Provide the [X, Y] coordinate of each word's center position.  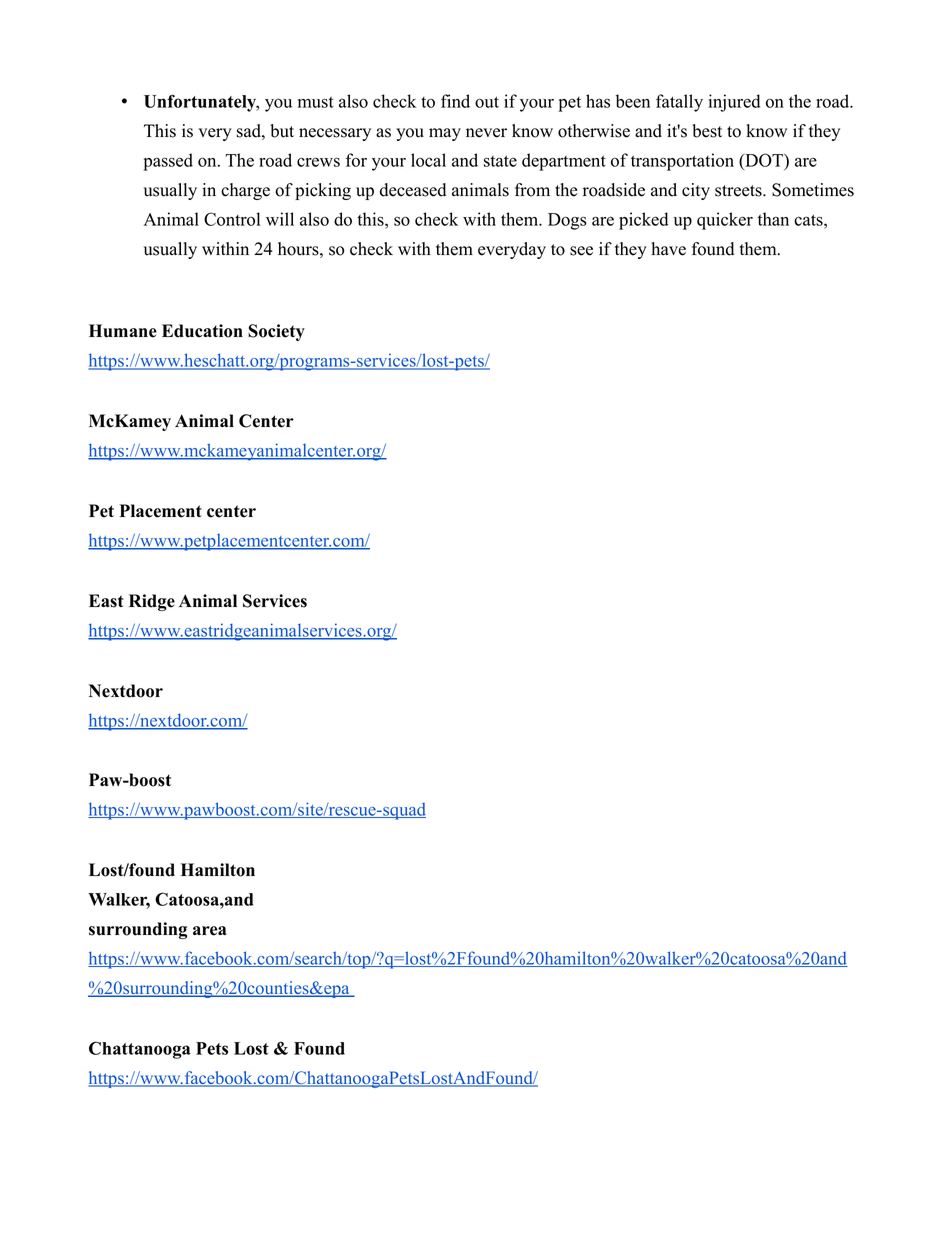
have [668, 249]
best [707, 131]
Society [276, 332]
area [209, 931]
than [773, 219]
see [581, 251]
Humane [123, 331]
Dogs [567, 221]
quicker [725, 221]
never [486, 133]
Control [232, 219]
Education [202, 331]
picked [643, 221]
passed [168, 162]
